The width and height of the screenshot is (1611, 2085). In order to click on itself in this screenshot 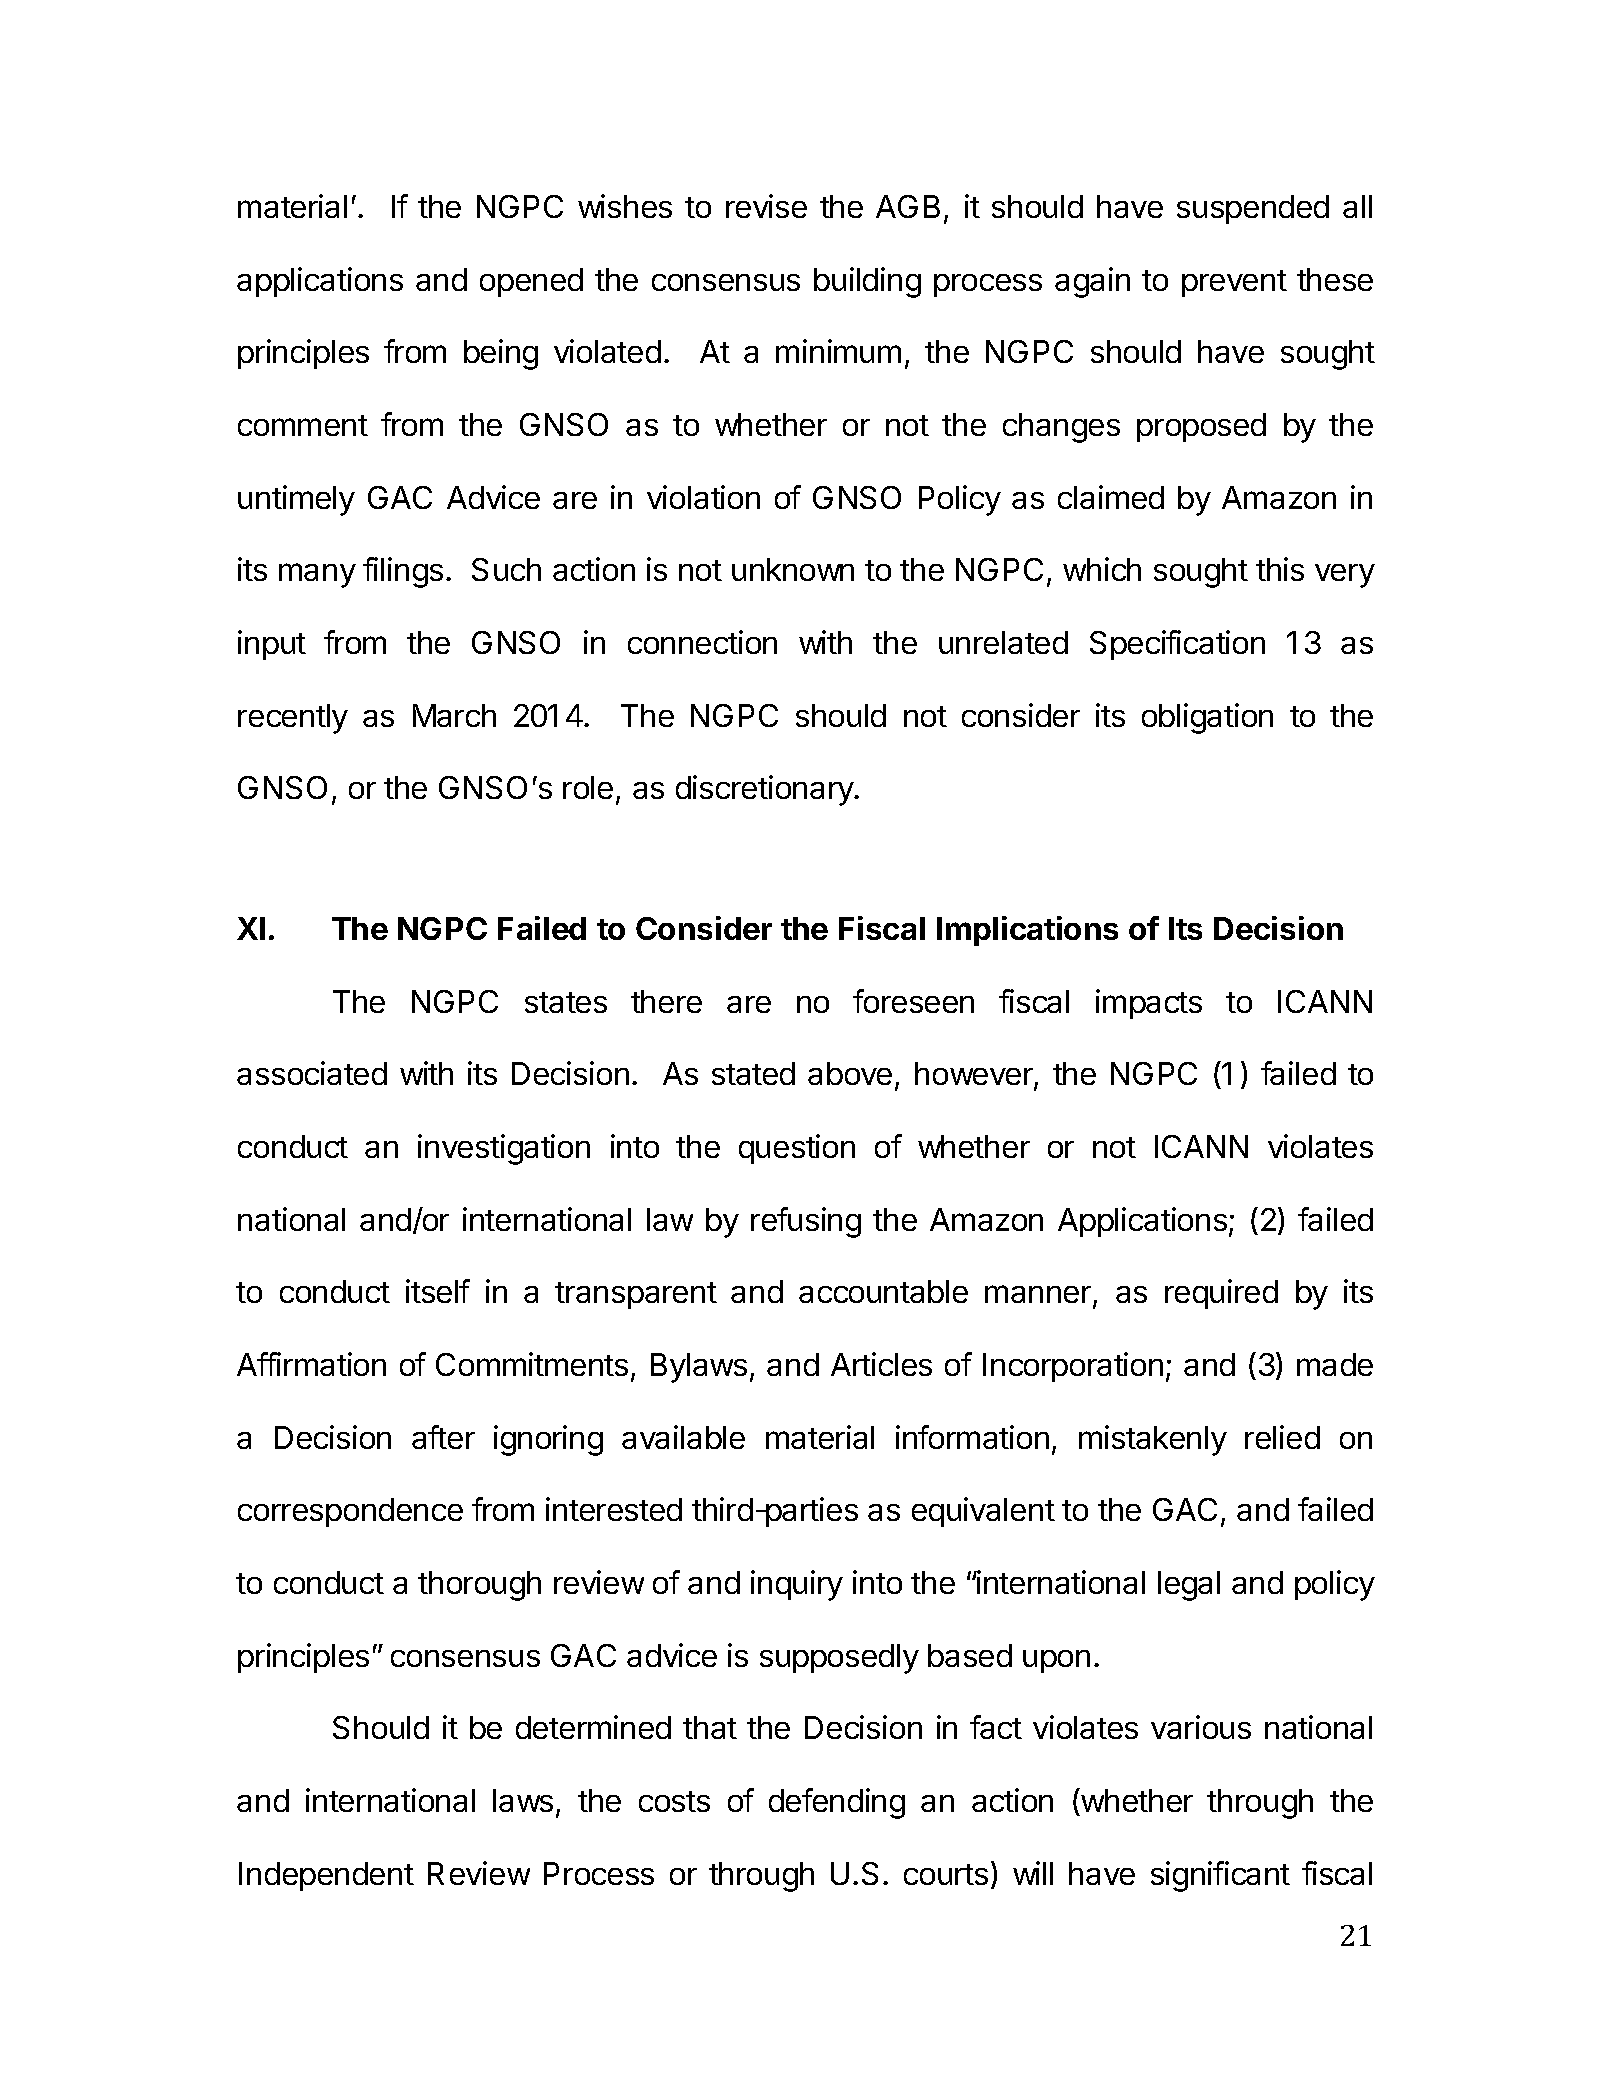, I will do `click(438, 1291)`.
